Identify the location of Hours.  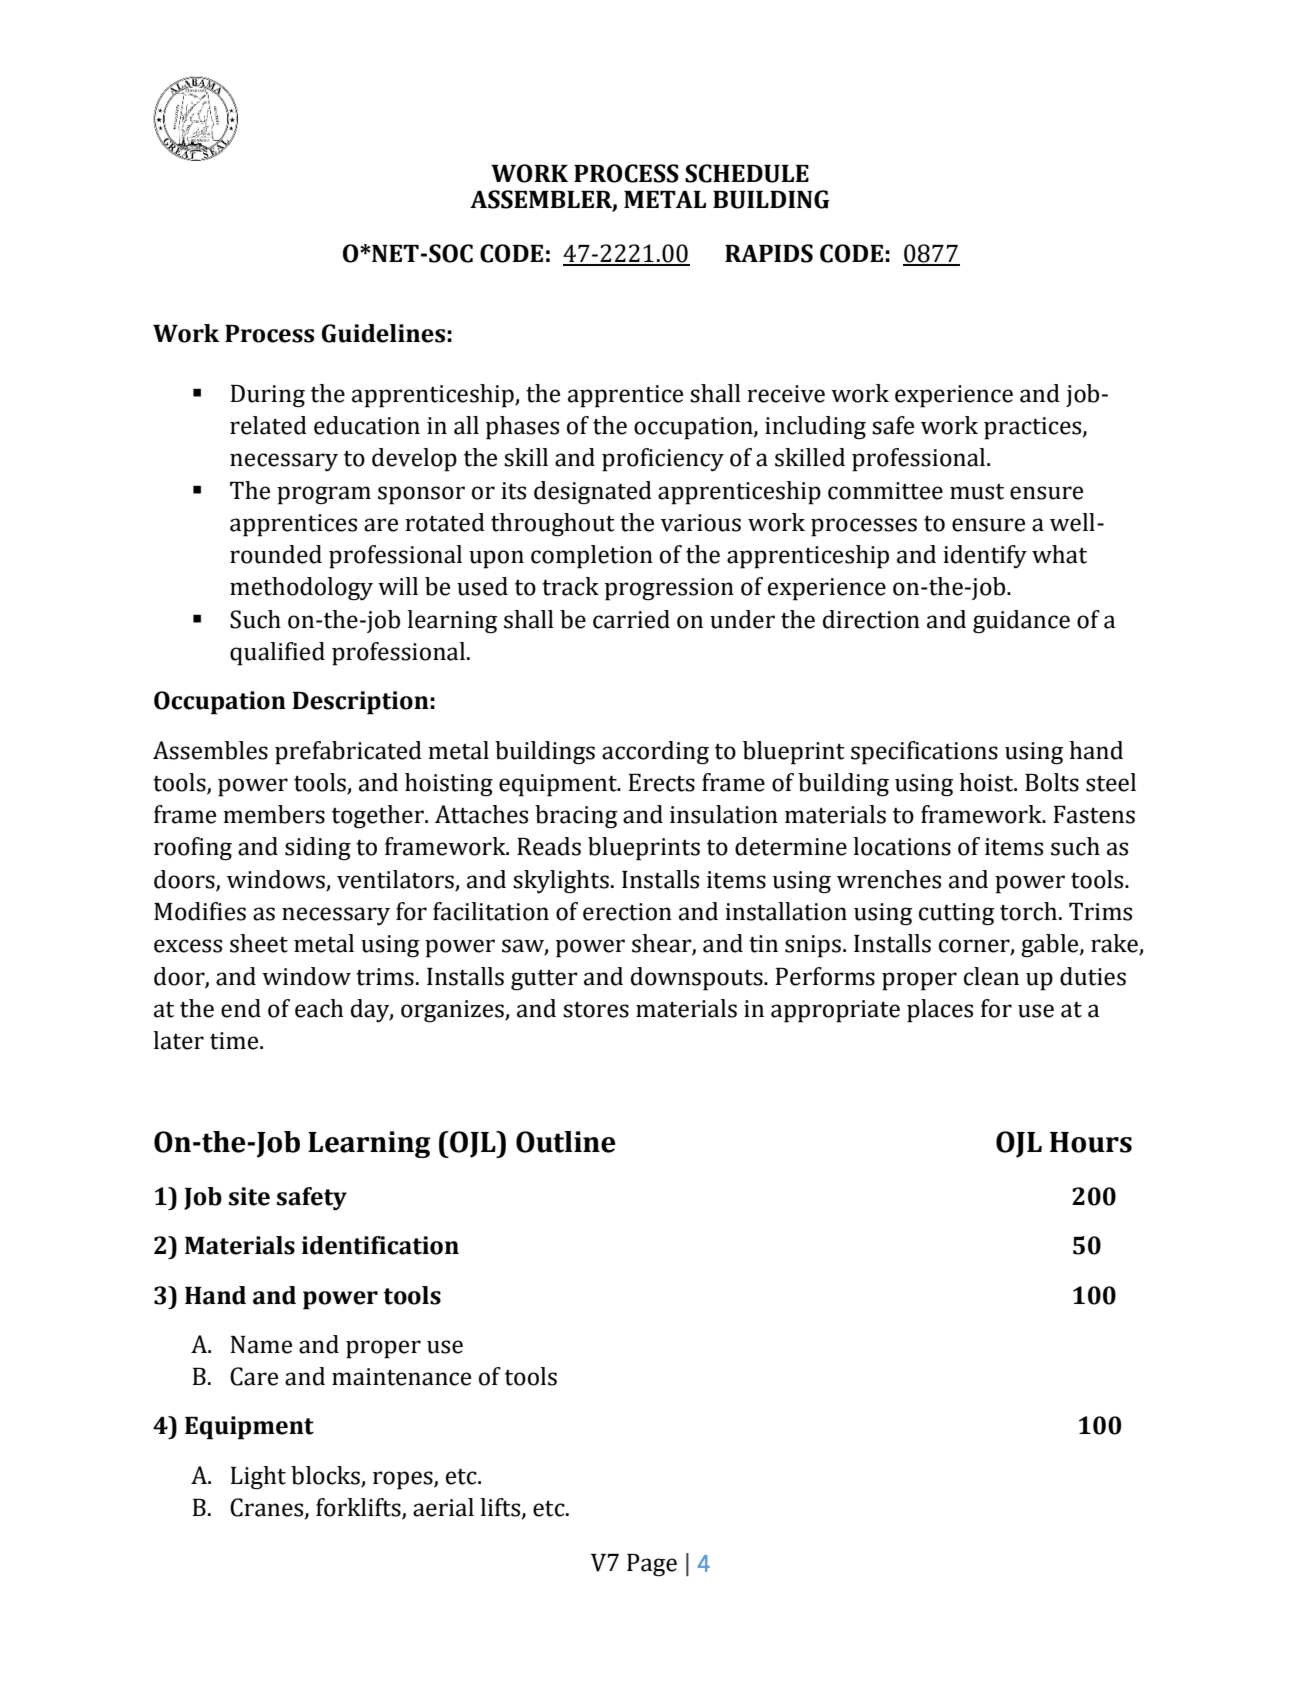
(1091, 1142).
